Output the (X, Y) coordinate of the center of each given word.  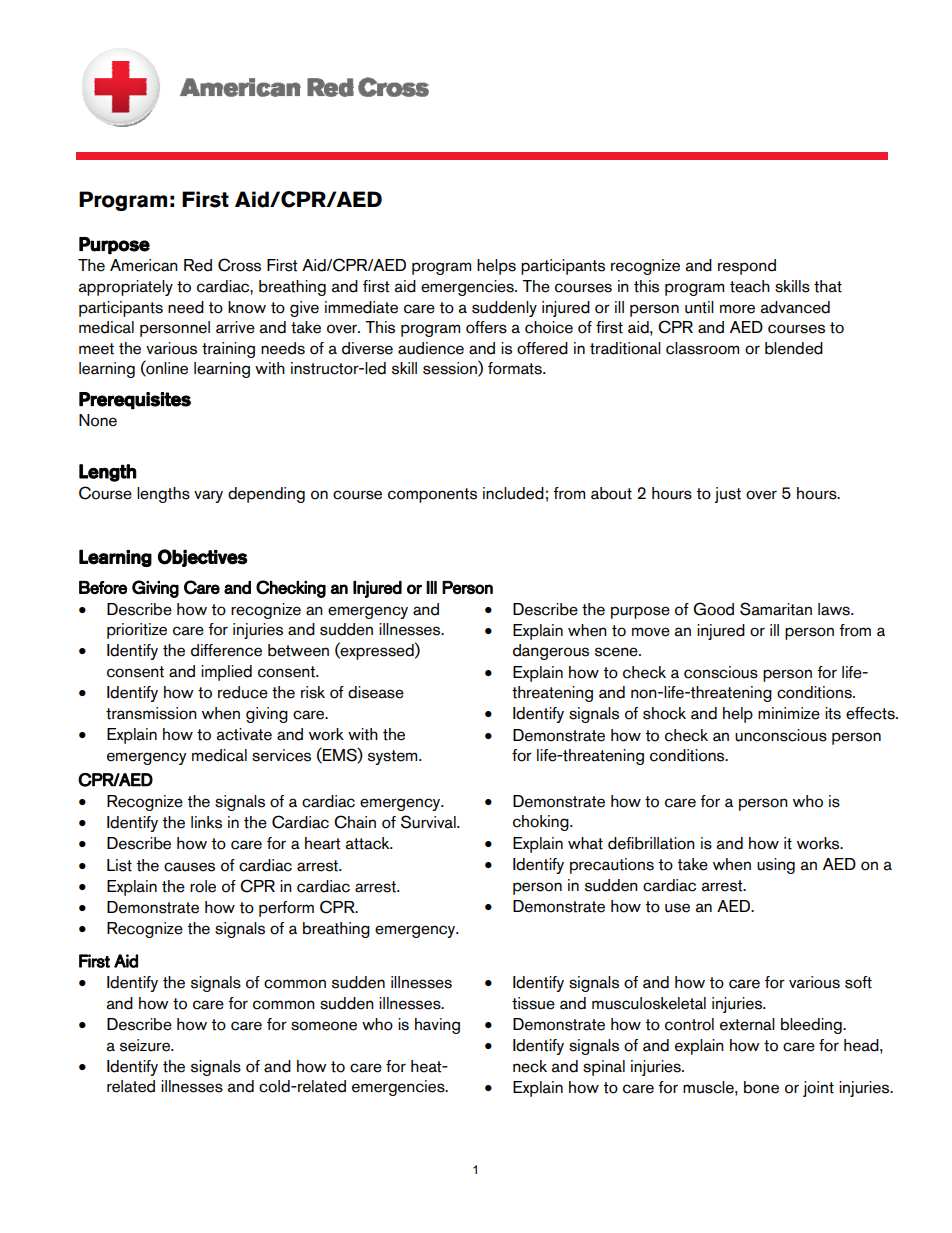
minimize (789, 713)
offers (486, 327)
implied (226, 673)
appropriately (126, 288)
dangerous (551, 652)
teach (750, 286)
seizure (146, 1045)
